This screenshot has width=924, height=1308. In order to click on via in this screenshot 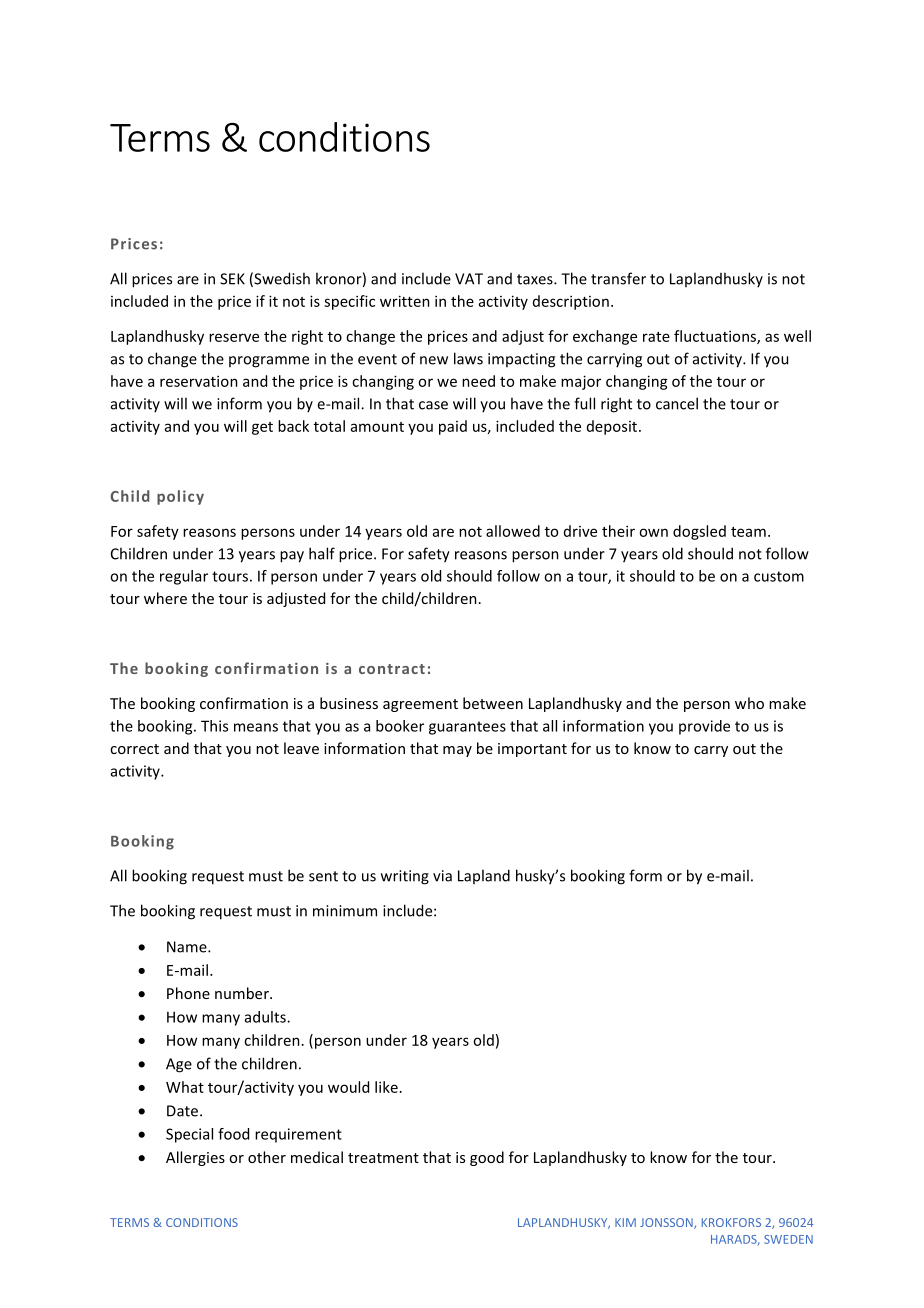, I will do `click(442, 876)`.
